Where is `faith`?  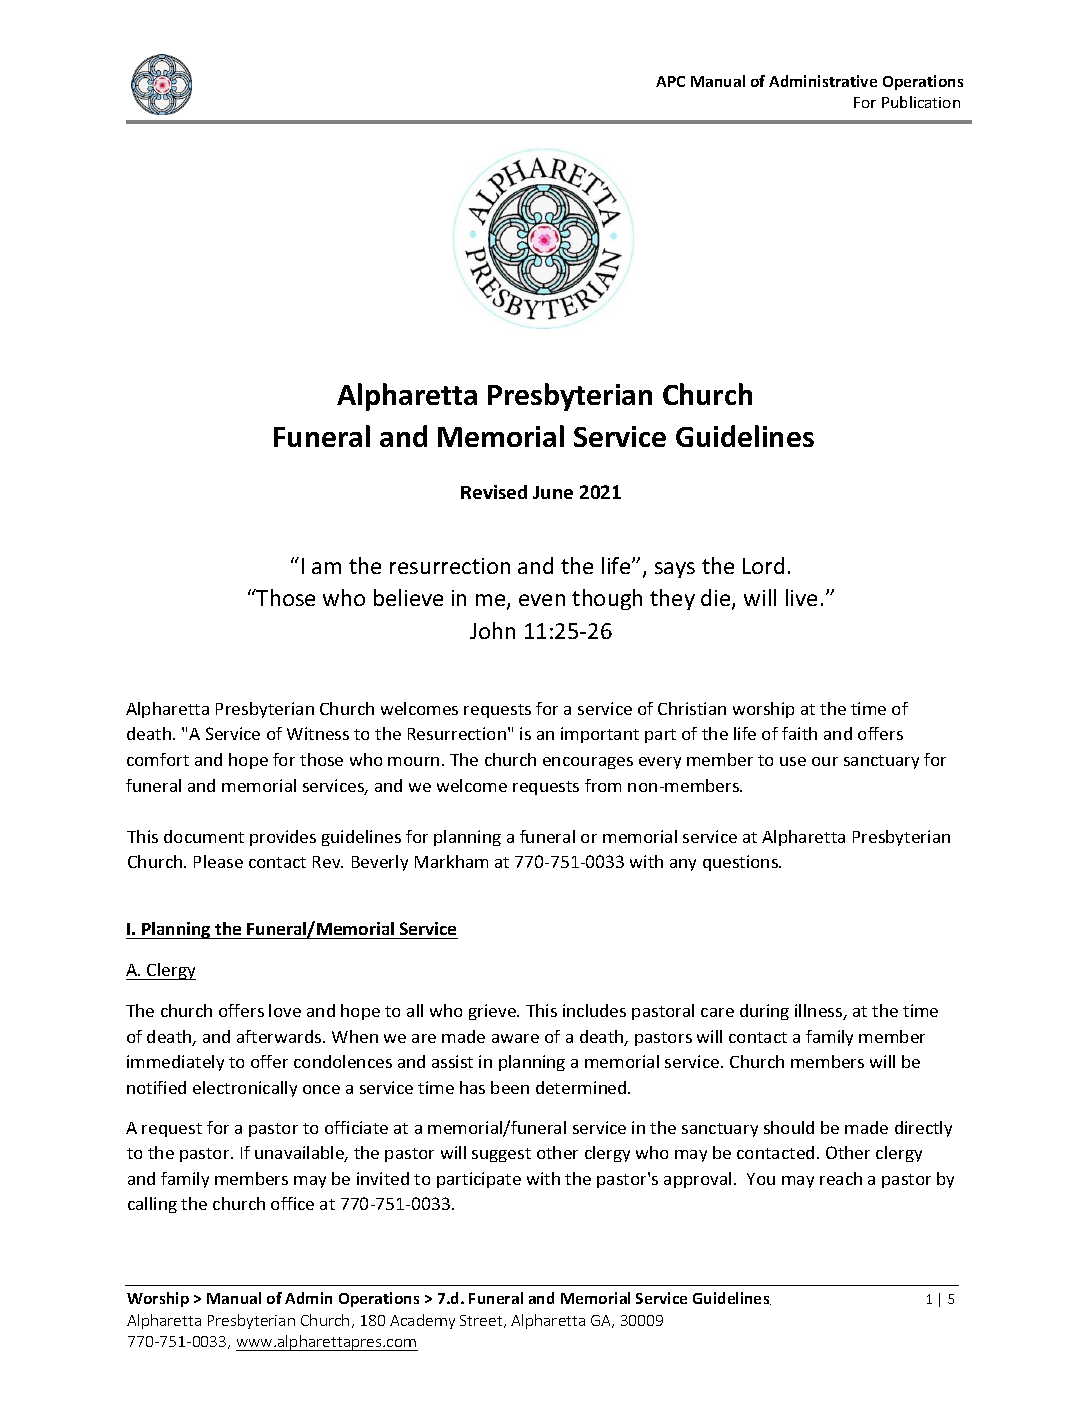 faith is located at coordinates (799, 733).
